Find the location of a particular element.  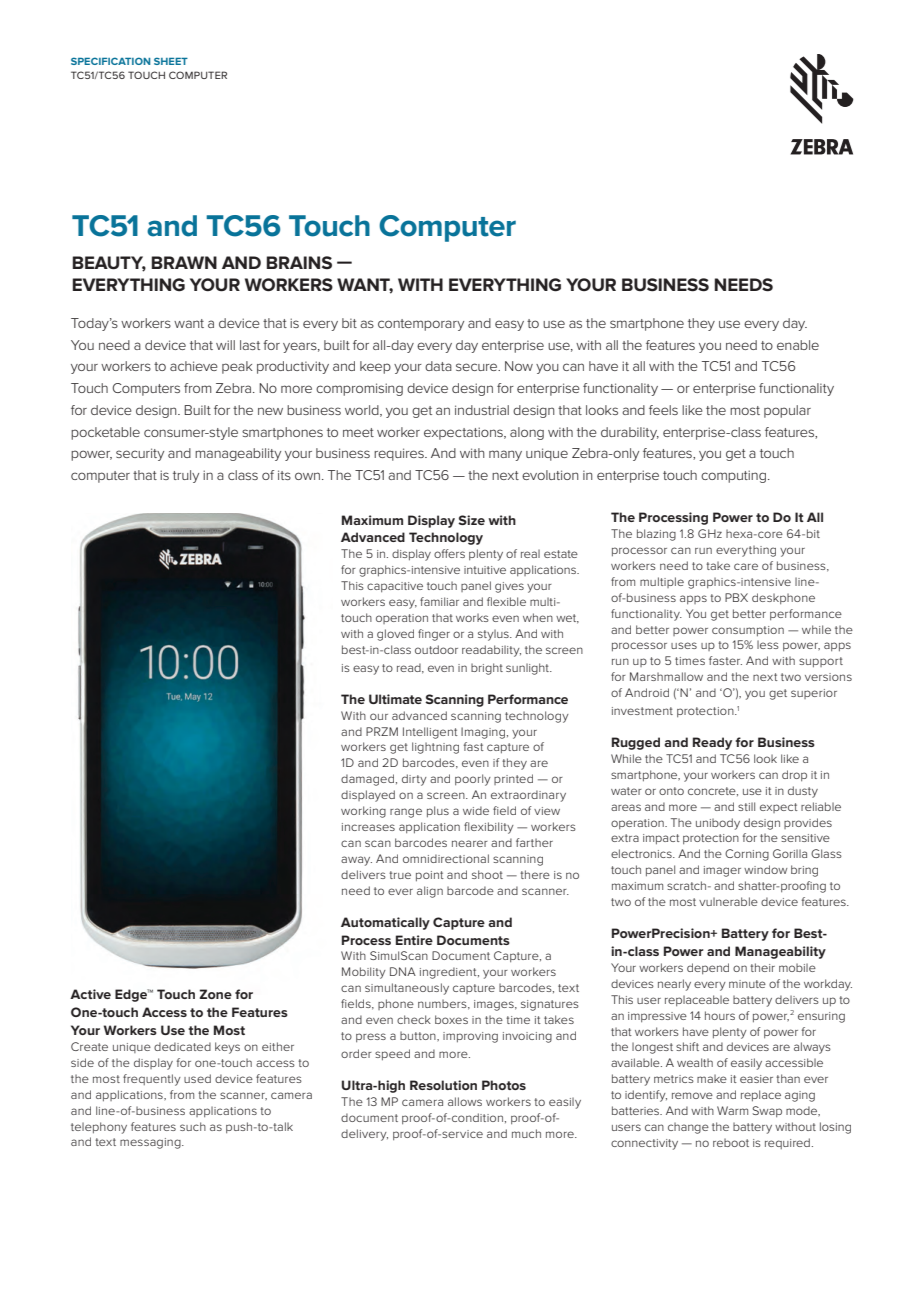

familiar is located at coordinates (439, 601).
